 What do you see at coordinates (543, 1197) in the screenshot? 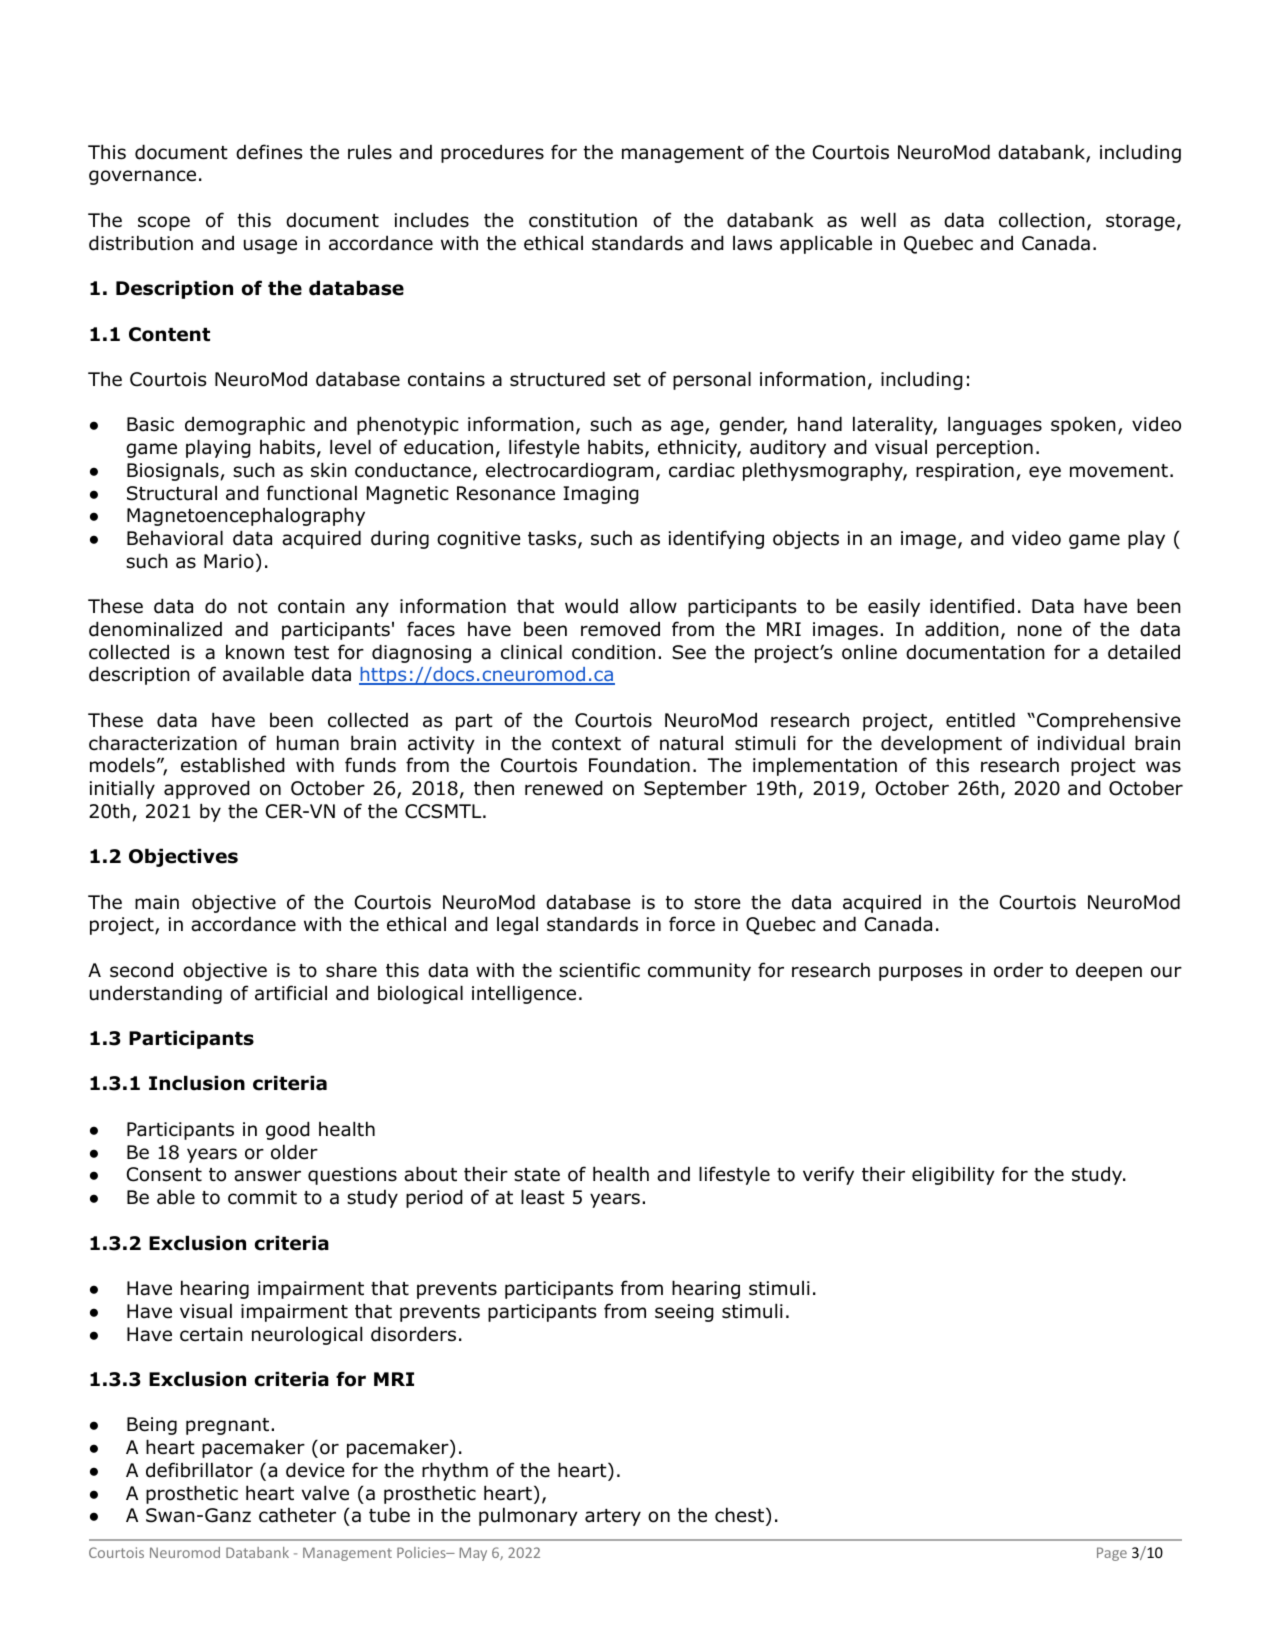
I see `least` at bounding box center [543, 1197].
